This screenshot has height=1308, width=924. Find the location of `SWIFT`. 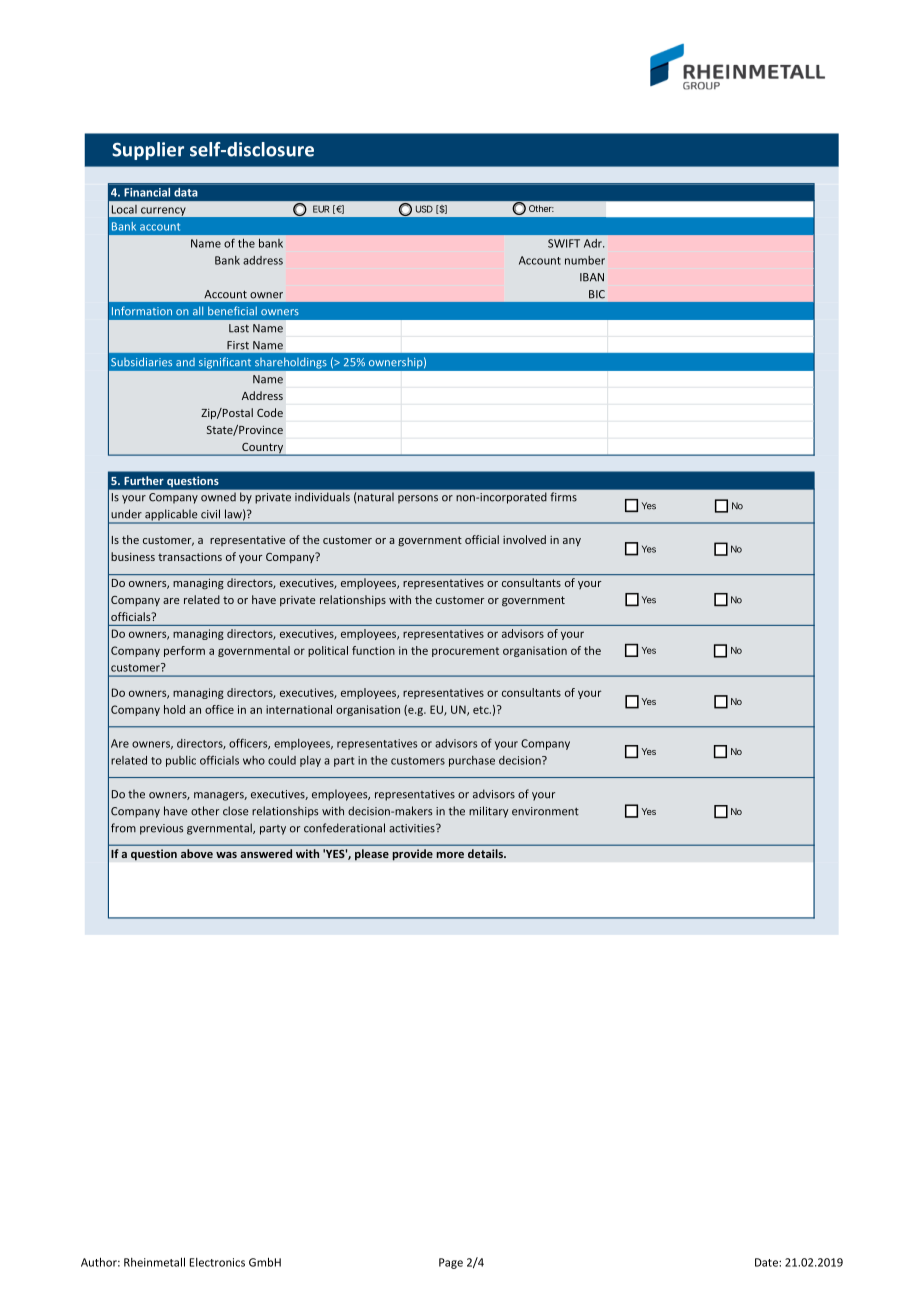

SWIFT is located at coordinates (564, 243).
